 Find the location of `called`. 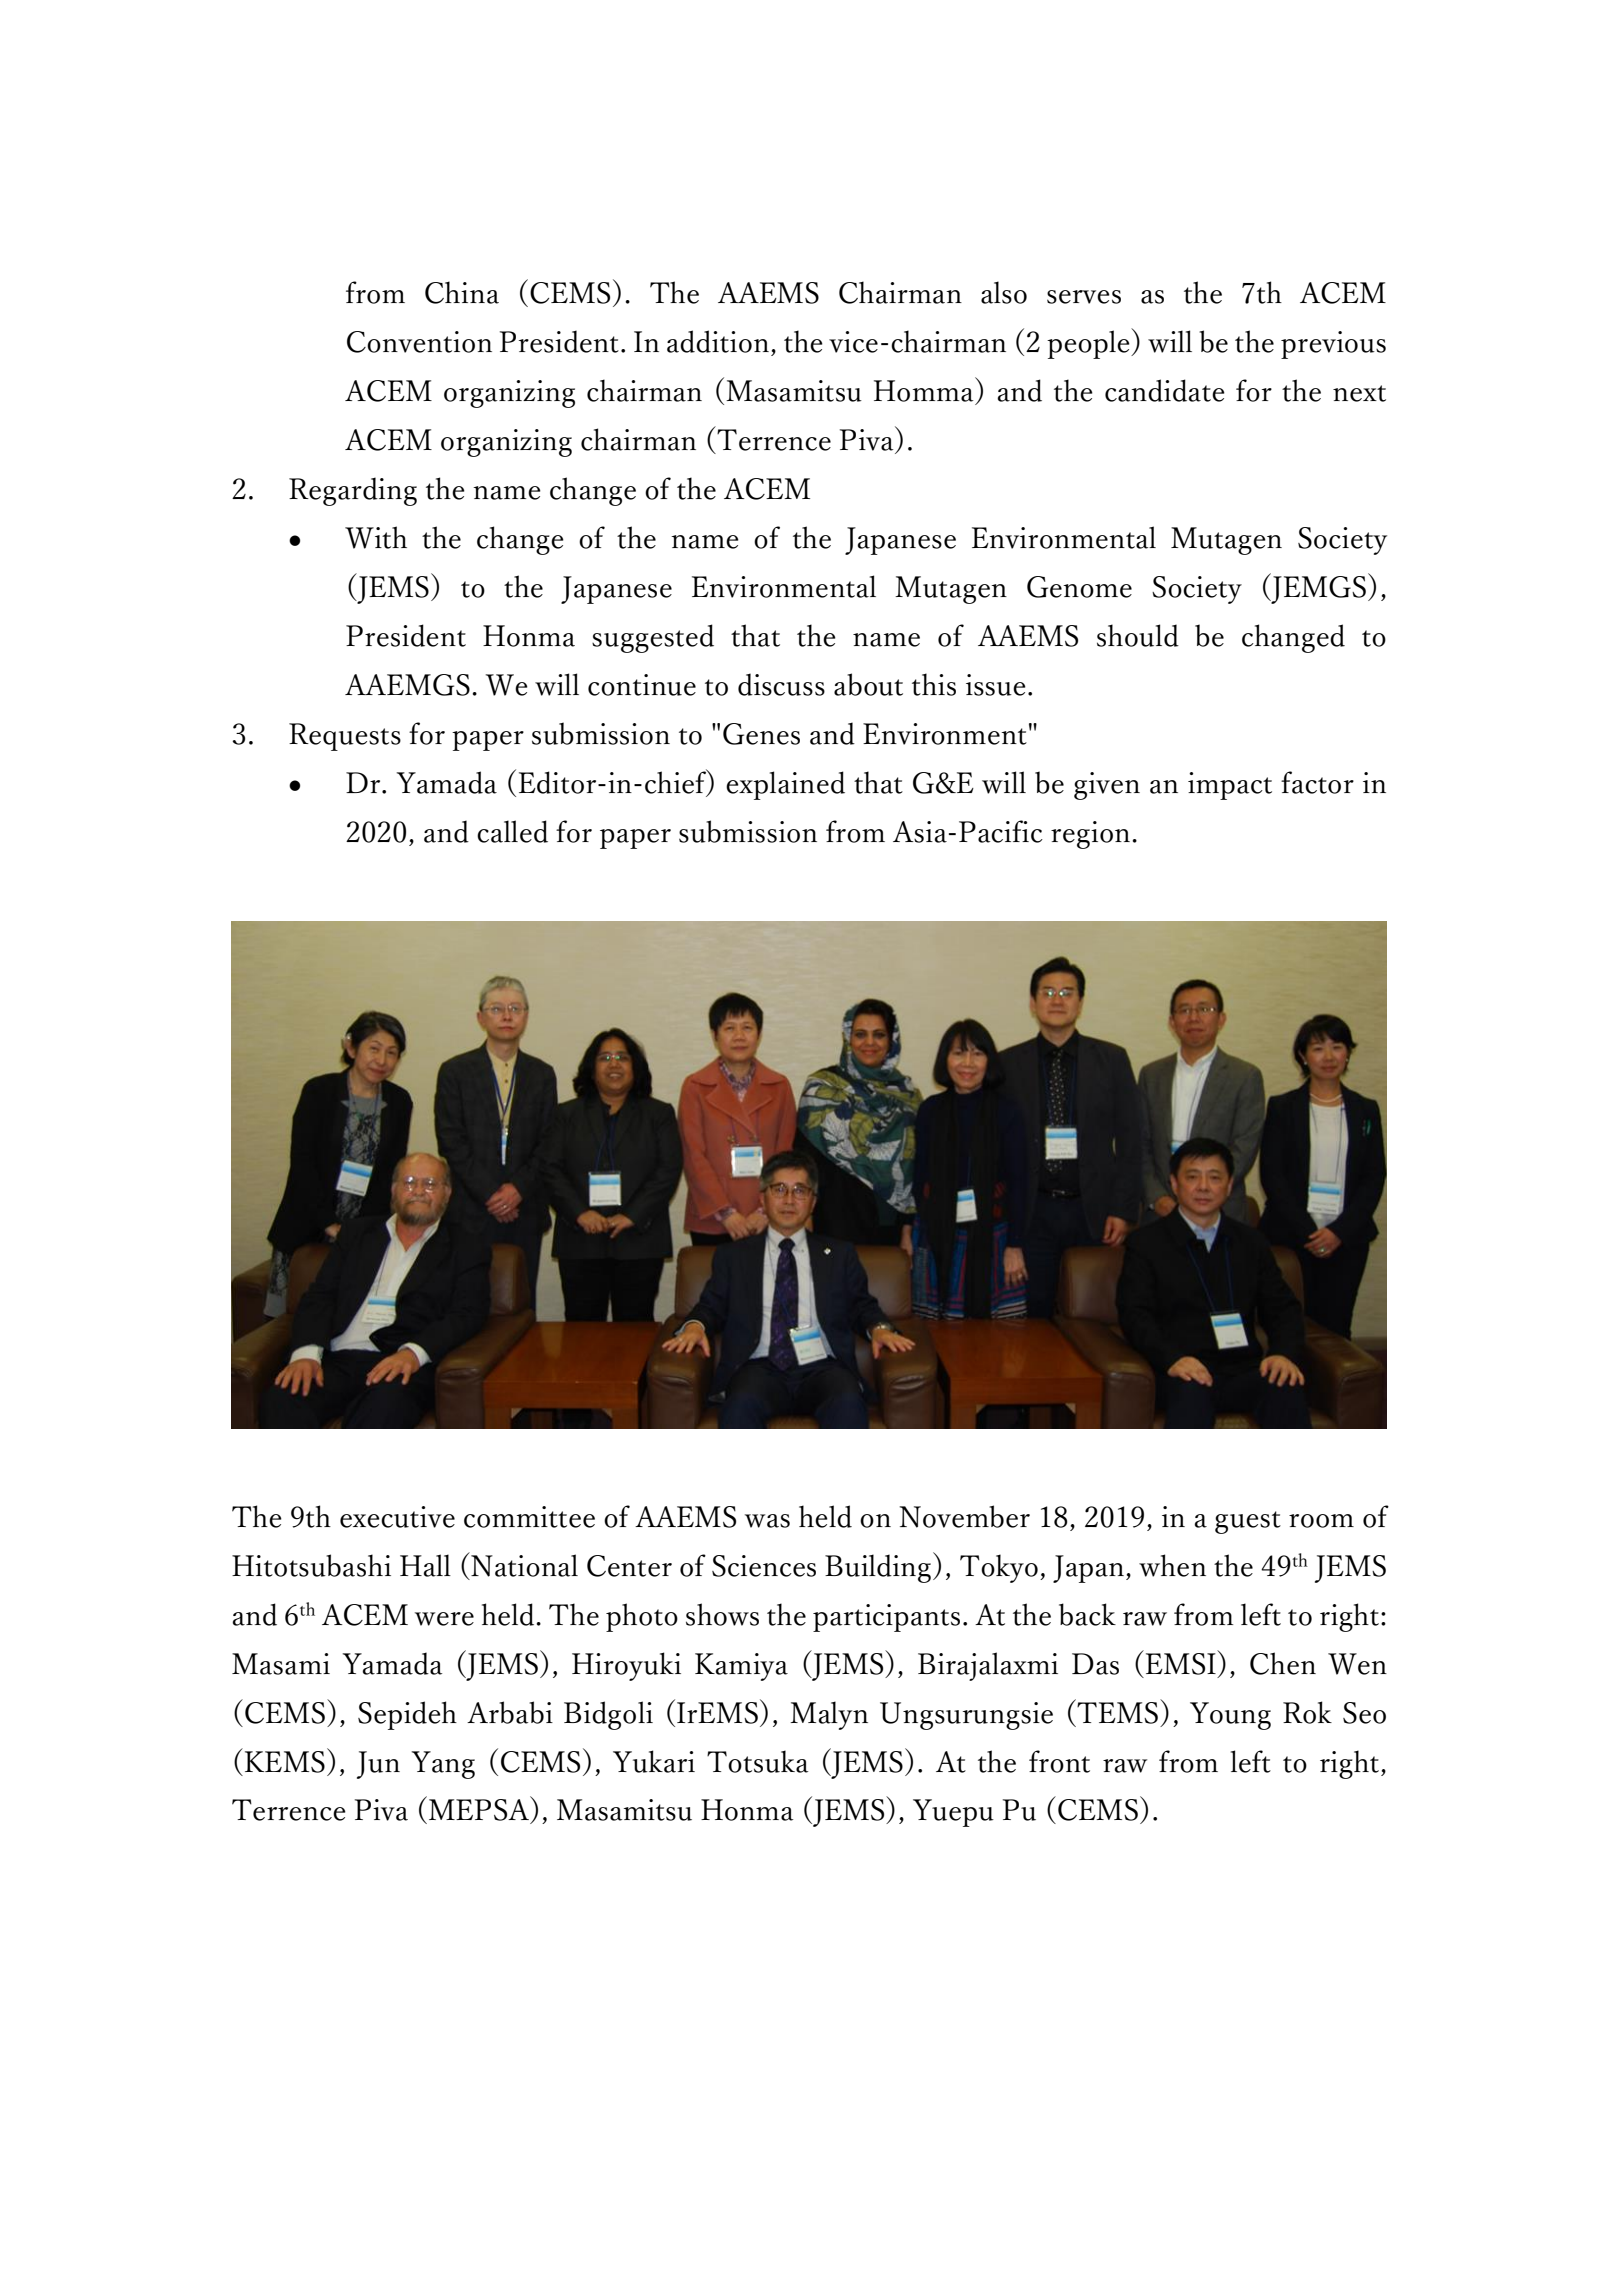

called is located at coordinates (512, 831).
